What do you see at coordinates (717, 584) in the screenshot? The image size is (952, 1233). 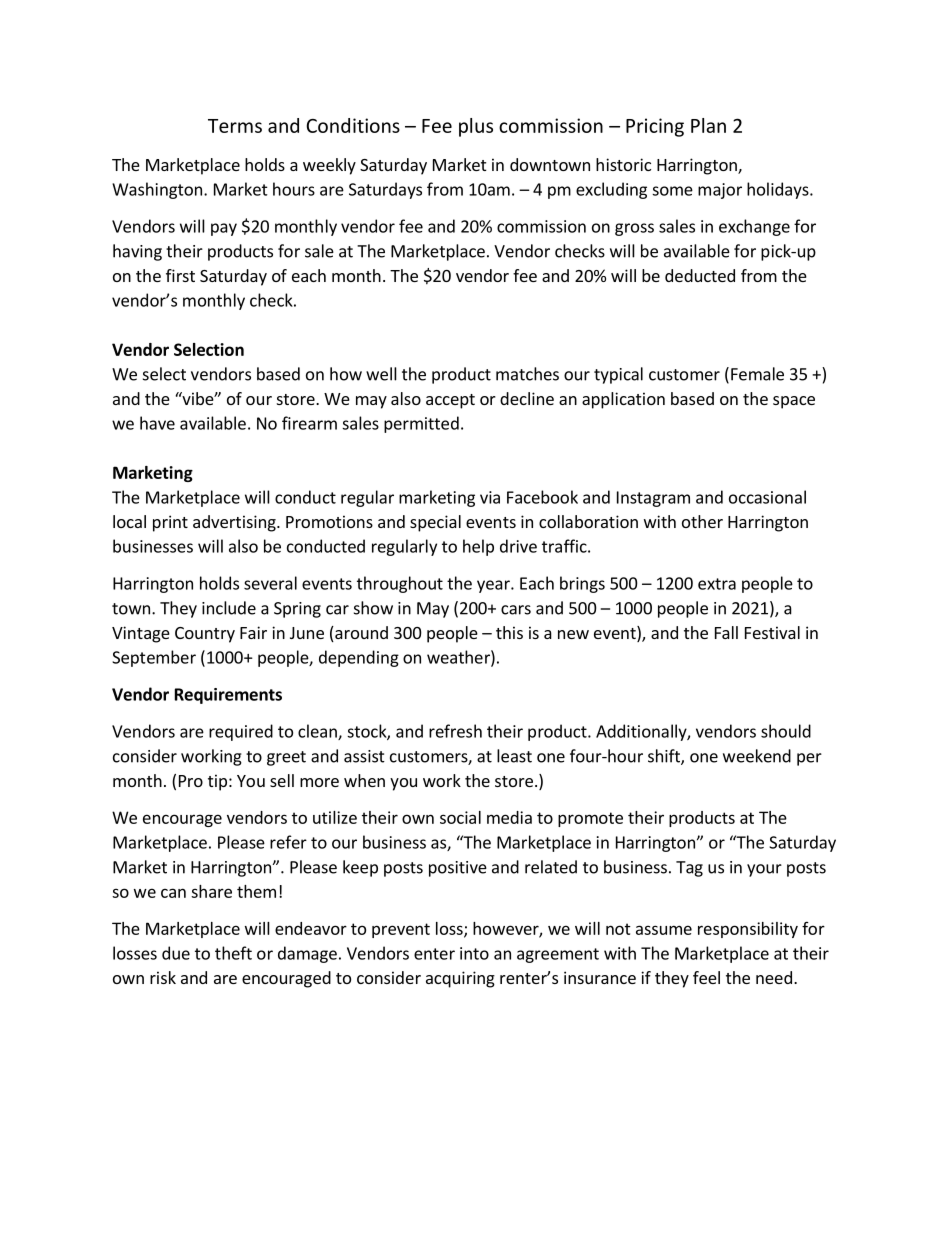 I see `extra` at bounding box center [717, 584].
